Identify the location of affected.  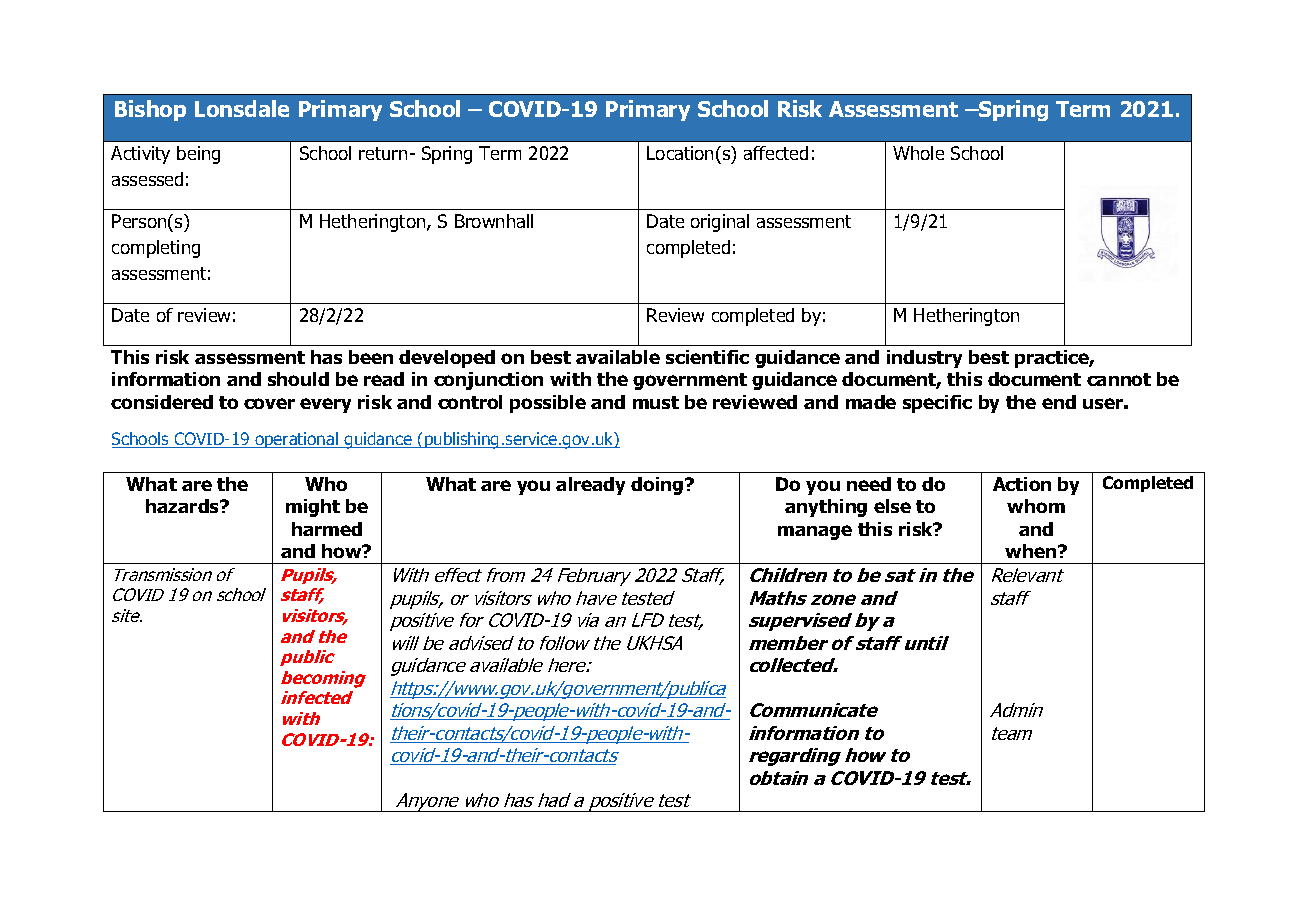
(776, 153).
